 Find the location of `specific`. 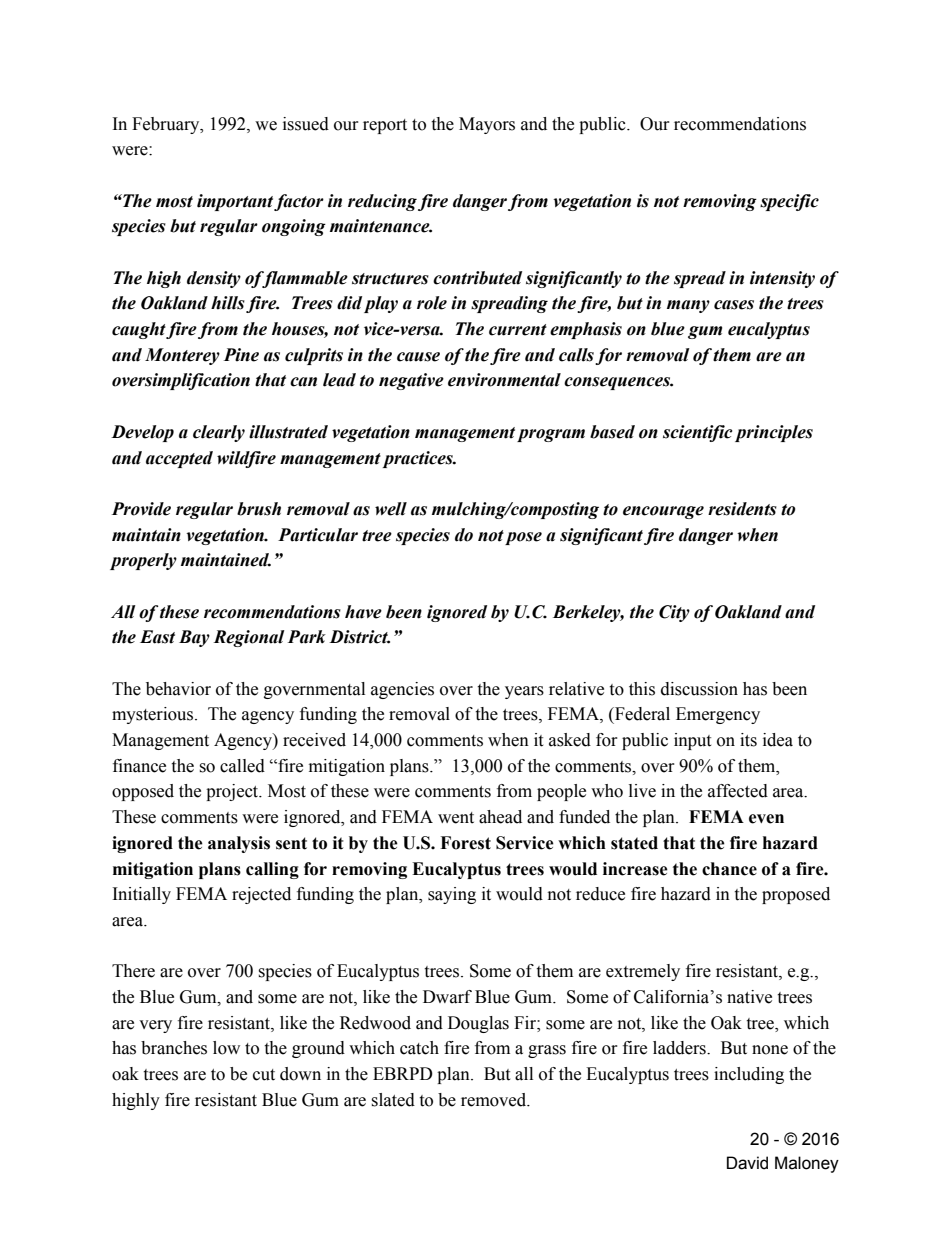

specific is located at coordinates (789, 202).
